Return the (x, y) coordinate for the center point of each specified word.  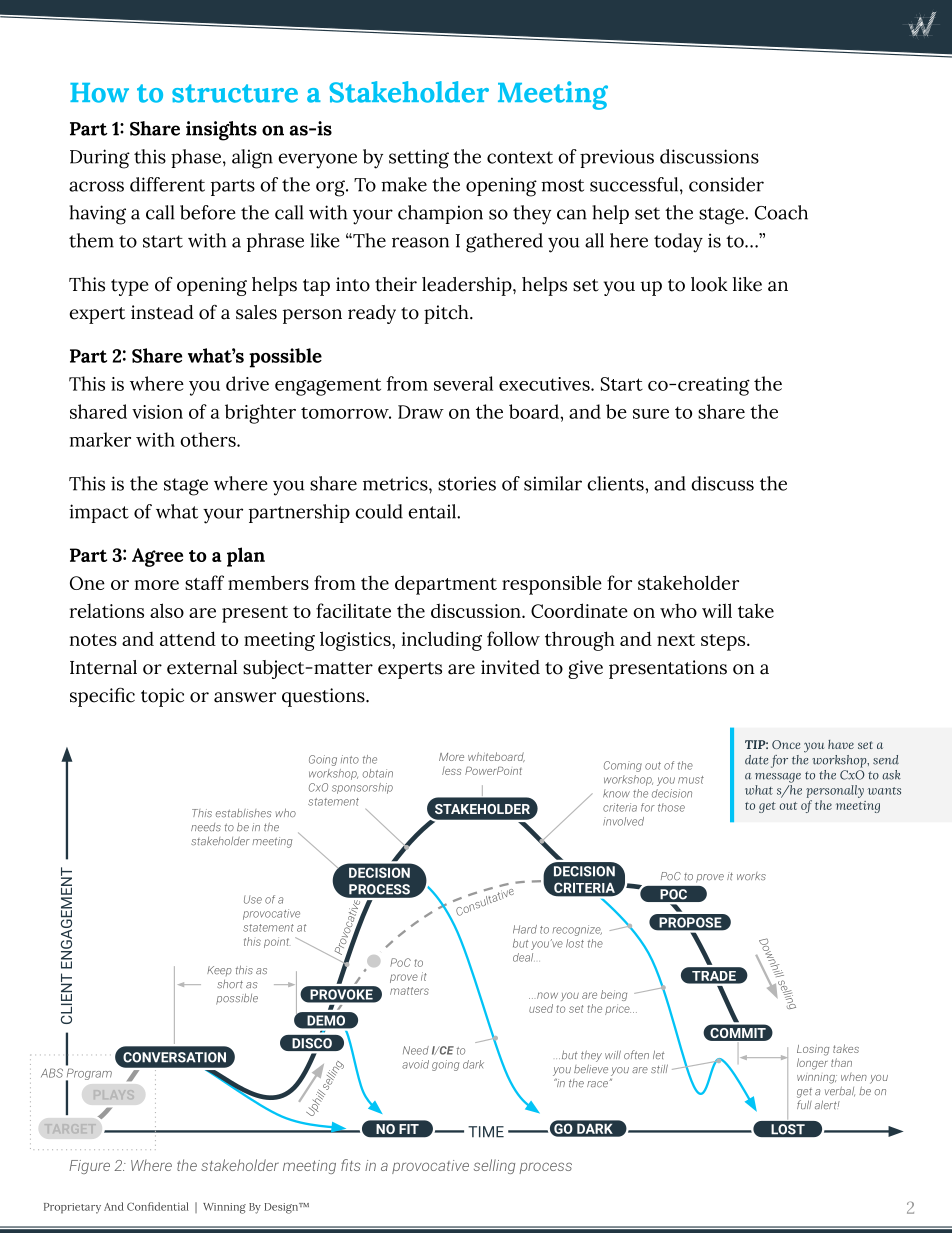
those (671, 807)
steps (724, 642)
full (804, 1104)
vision (157, 412)
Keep (219, 971)
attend (188, 638)
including (442, 641)
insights (221, 131)
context (520, 157)
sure (651, 414)
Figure (89, 1167)
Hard (525, 929)
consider (726, 184)
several (463, 383)
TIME (486, 1132)
